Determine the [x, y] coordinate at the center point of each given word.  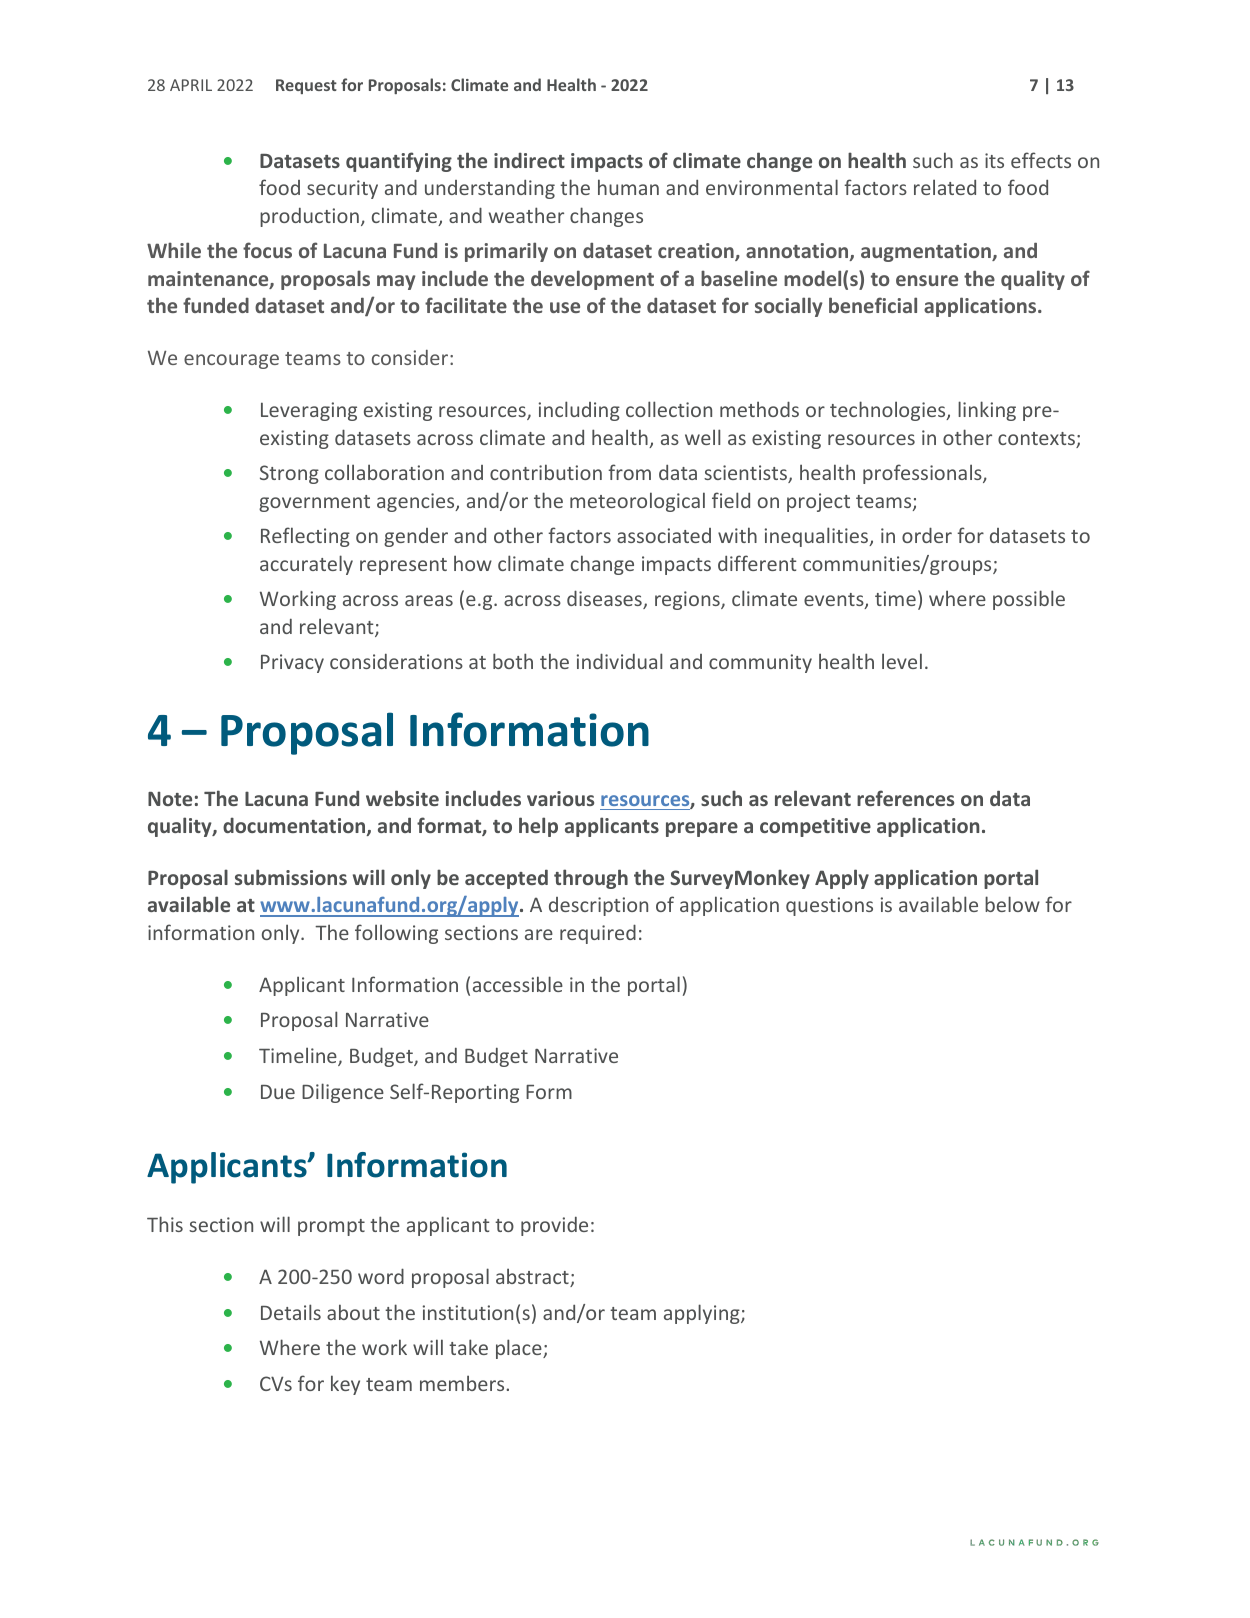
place [520, 1349]
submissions [291, 877]
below [1012, 904]
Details [291, 1312]
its [994, 160]
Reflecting [305, 537]
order [927, 535]
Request [306, 86]
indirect [529, 160]
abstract [533, 1277]
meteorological [637, 502]
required [598, 934]
